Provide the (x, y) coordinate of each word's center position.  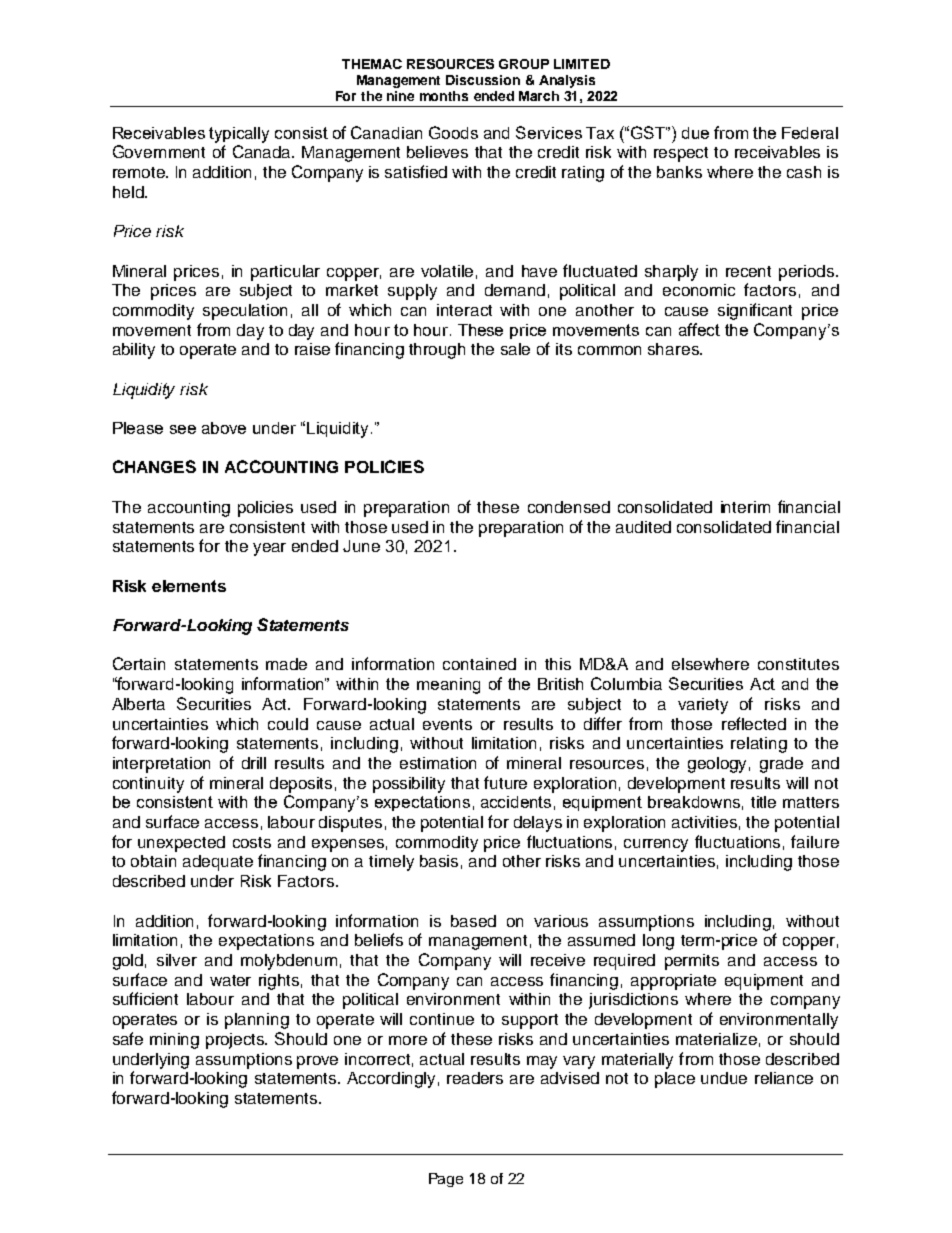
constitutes (798, 664)
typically (239, 135)
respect (681, 154)
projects (236, 1041)
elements (189, 586)
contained (479, 664)
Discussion (483, 80)
